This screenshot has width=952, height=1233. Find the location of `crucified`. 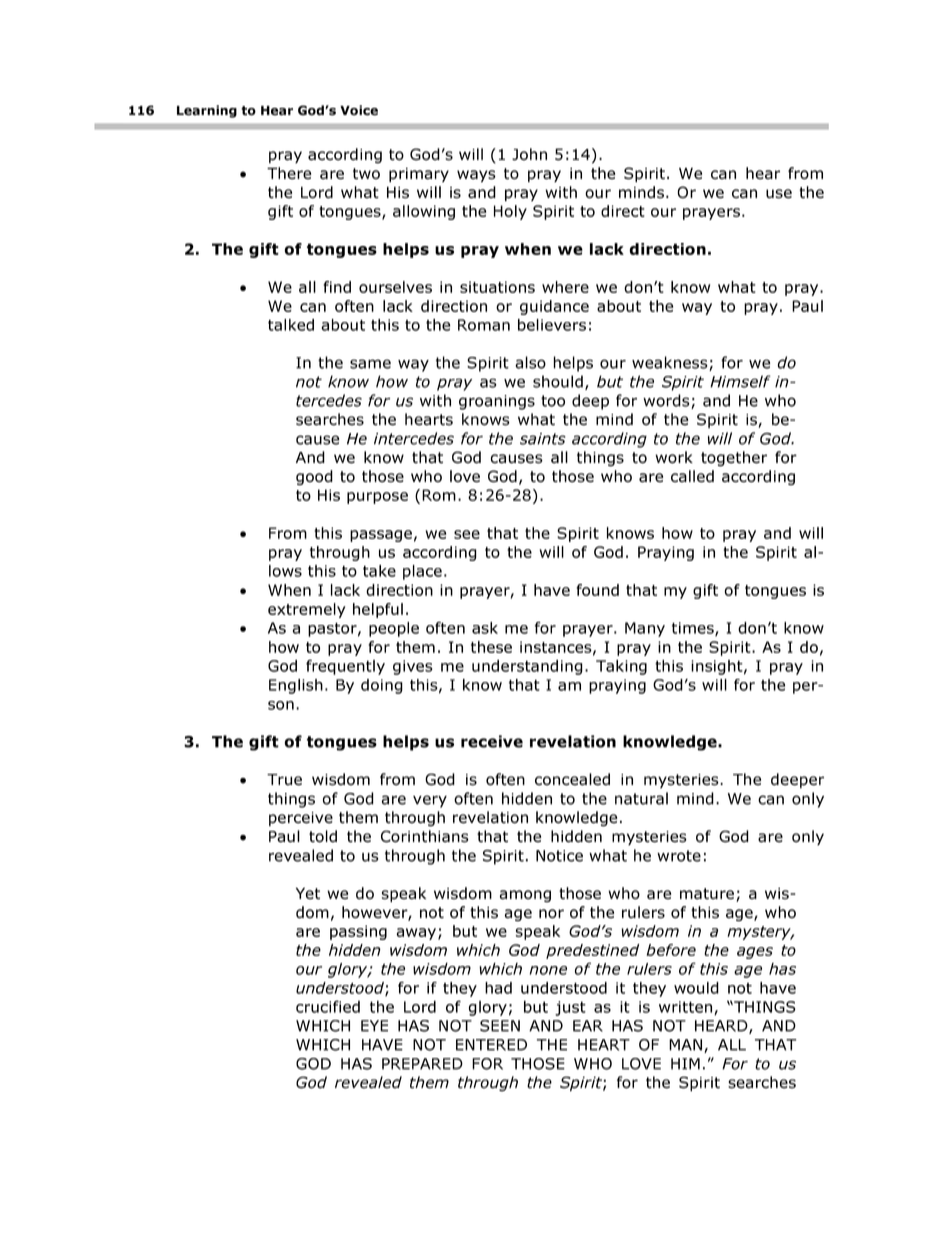

crucified is located at coordinates (328, 1006).
